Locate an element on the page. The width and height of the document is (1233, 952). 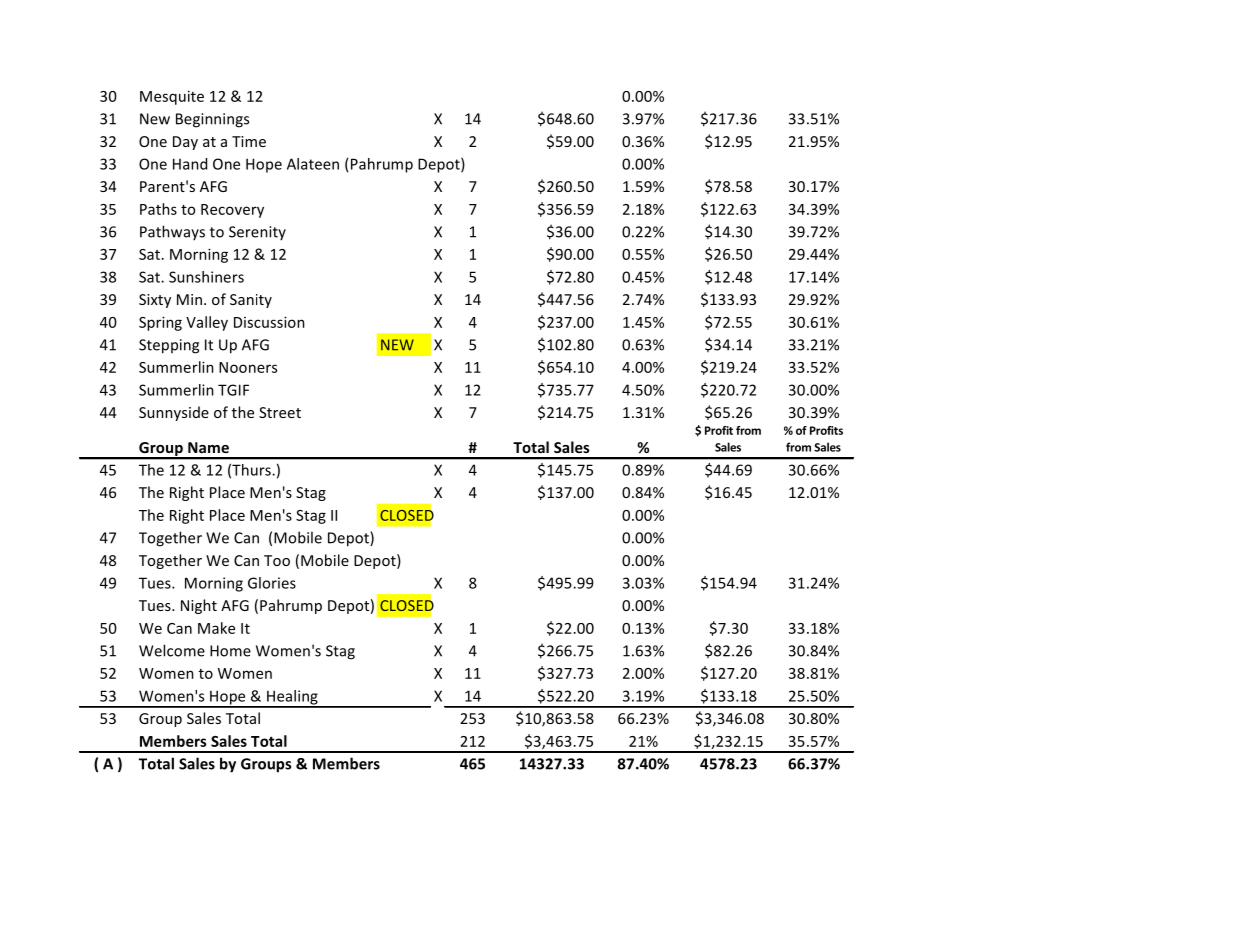
Sunnyside is located at coordinates (174, 413).
